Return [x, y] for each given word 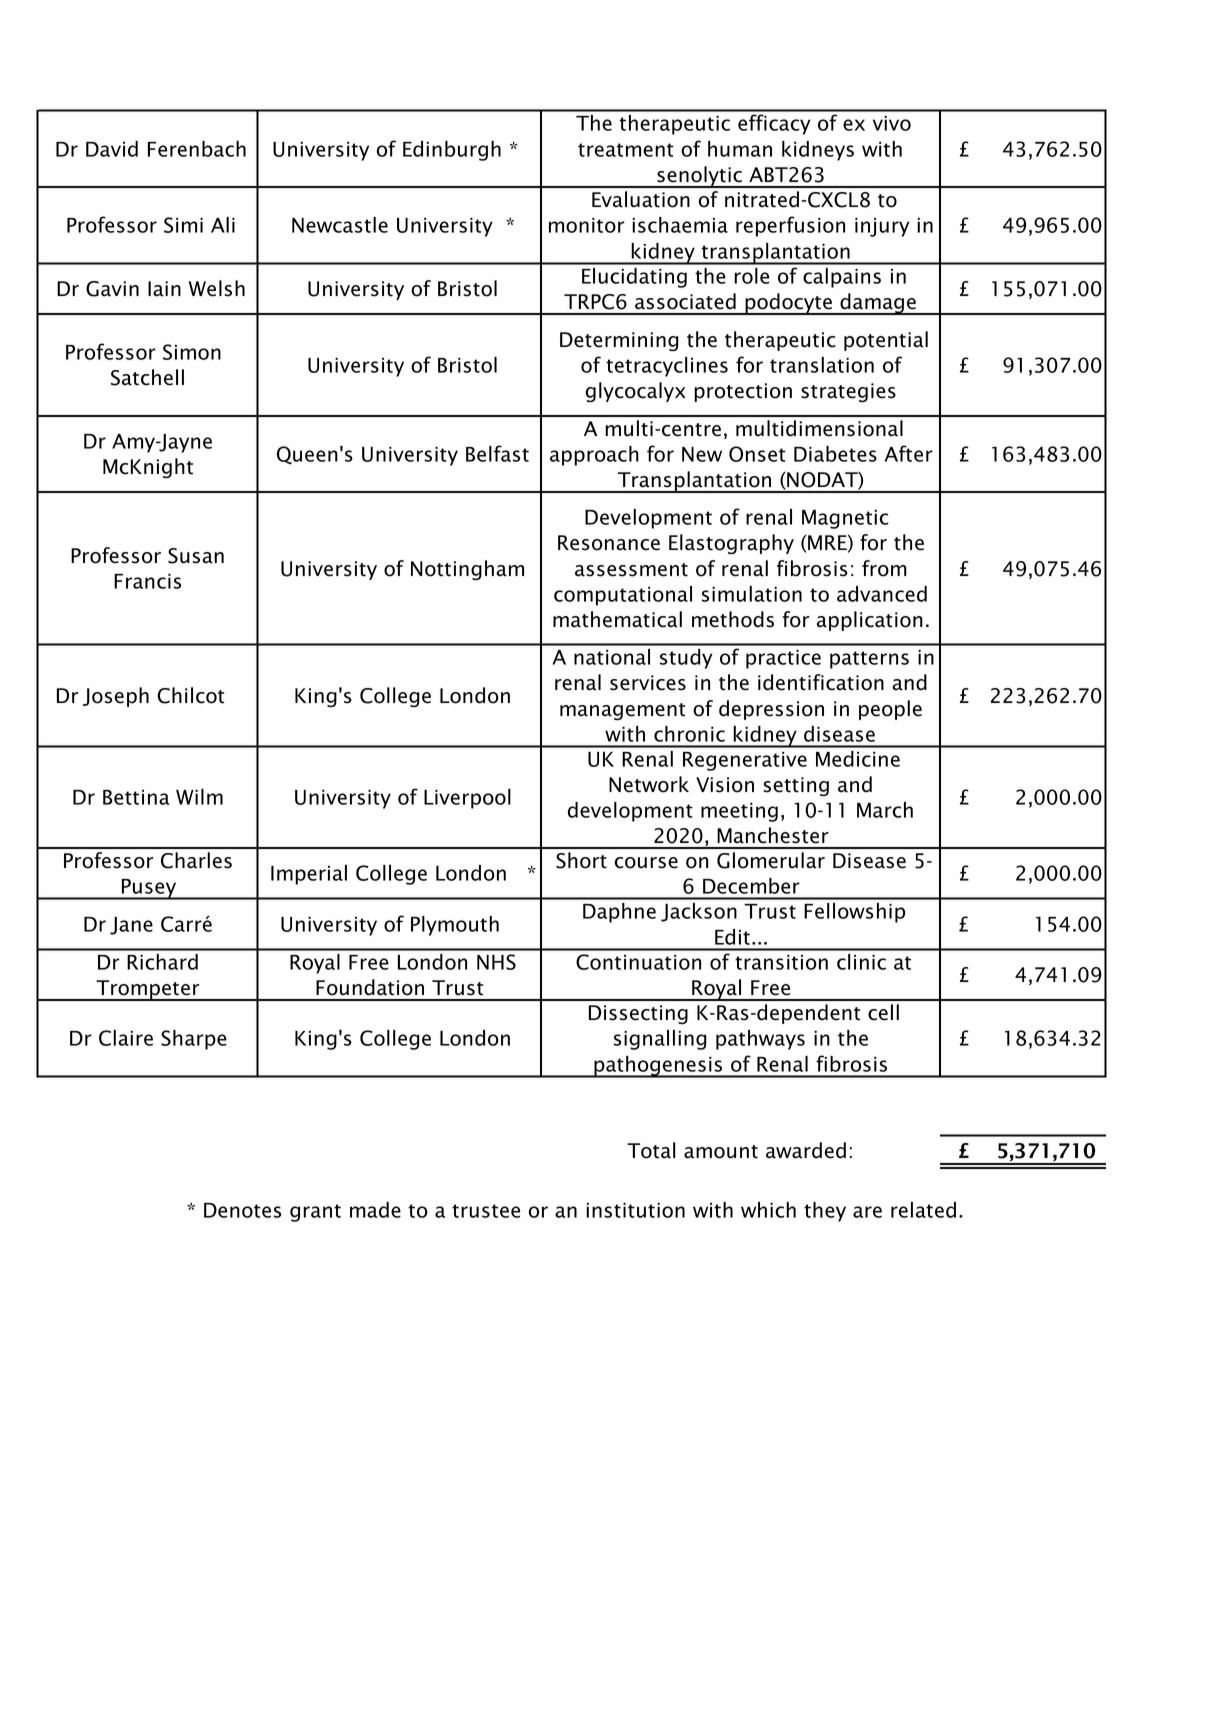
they [825, 1212]
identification [821, 682]
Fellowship [854, 913]
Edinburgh [452, 151]
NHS [496, 962]
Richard [162, 962]
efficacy [774, 124]
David [112, 149]
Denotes [242, 1210]
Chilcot [190, 695]
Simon [192, 352]
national [612, 657]
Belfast [497, 453]
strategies [848, 392]
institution [635, 1210]
